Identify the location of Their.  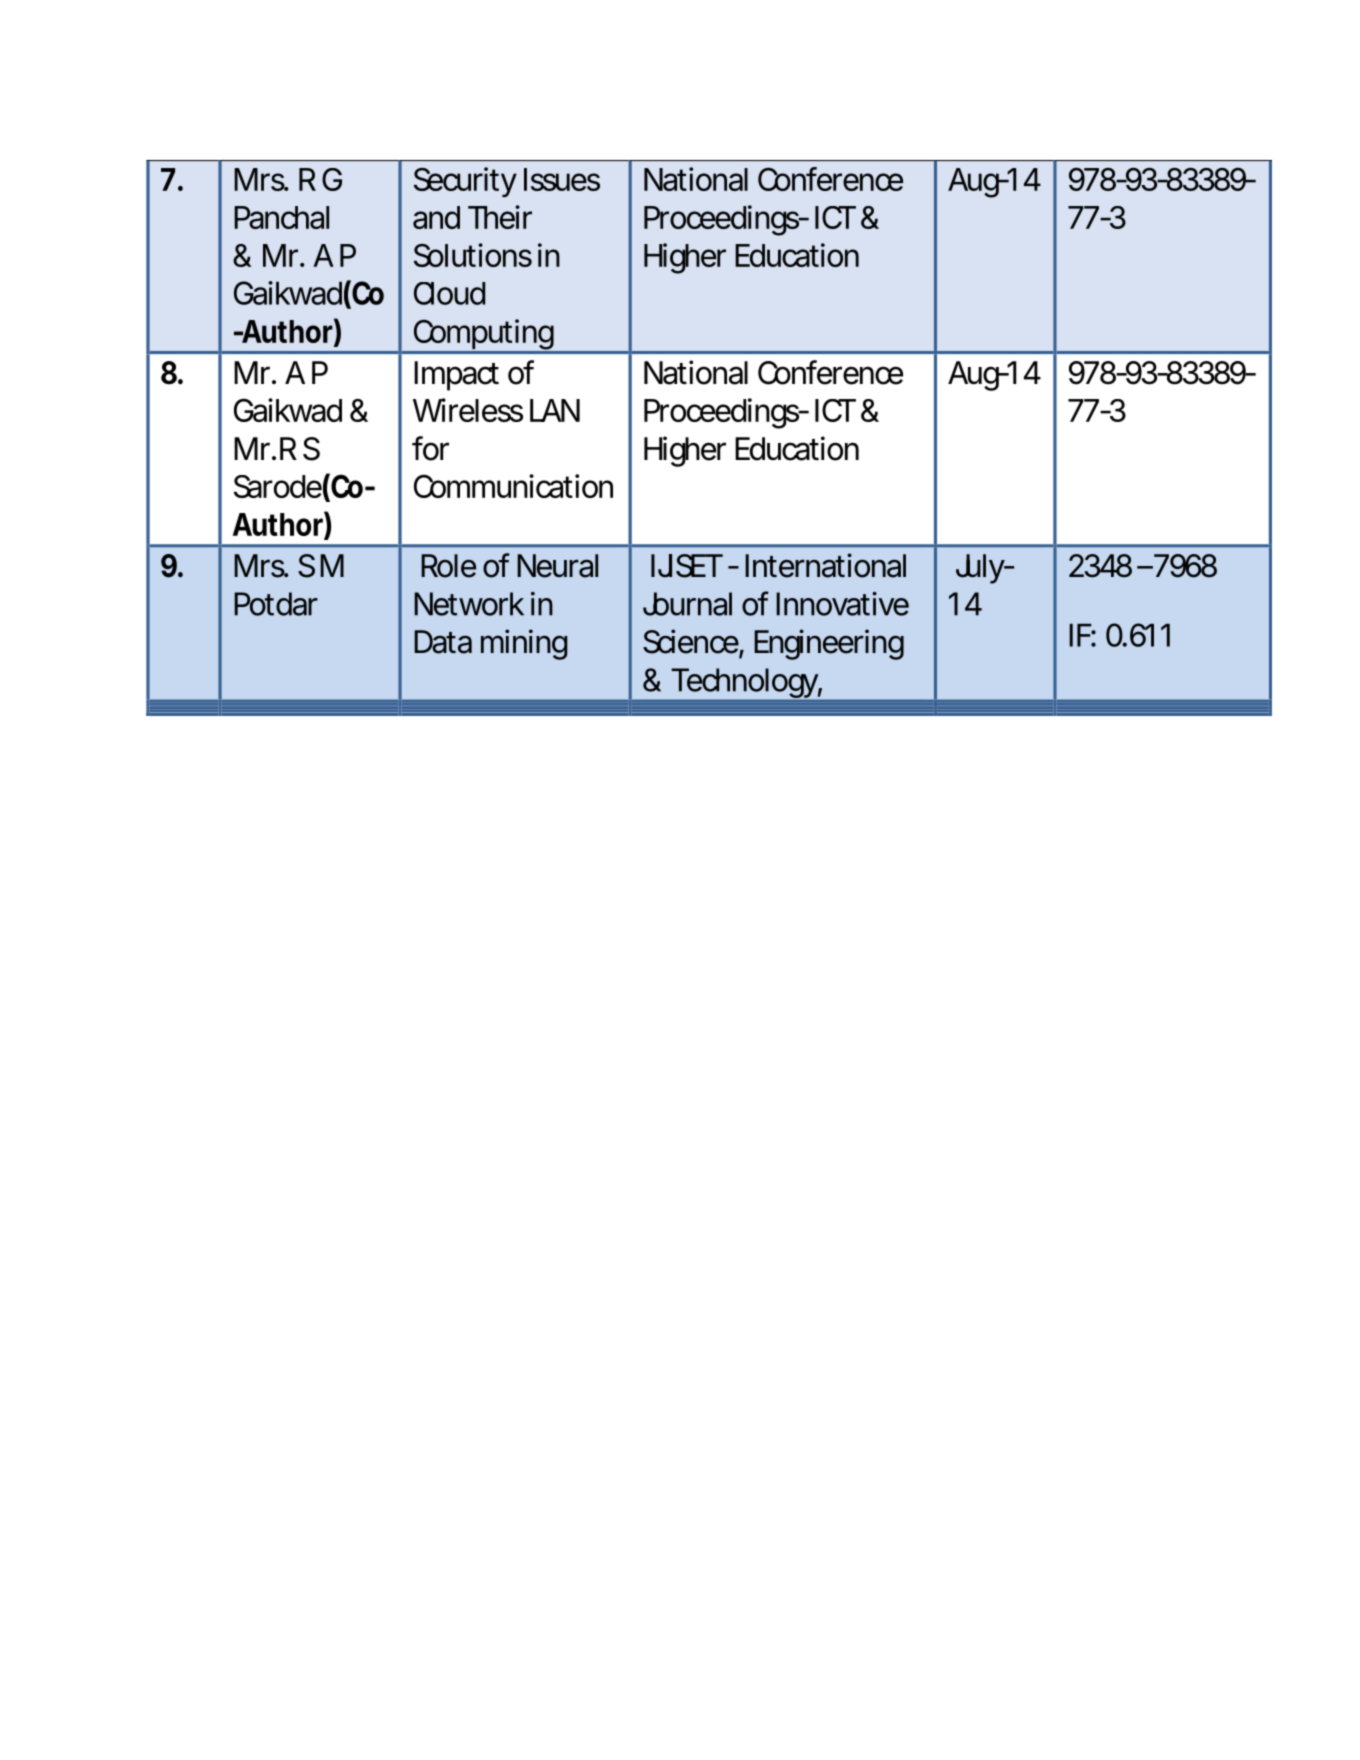
(500, 217).
